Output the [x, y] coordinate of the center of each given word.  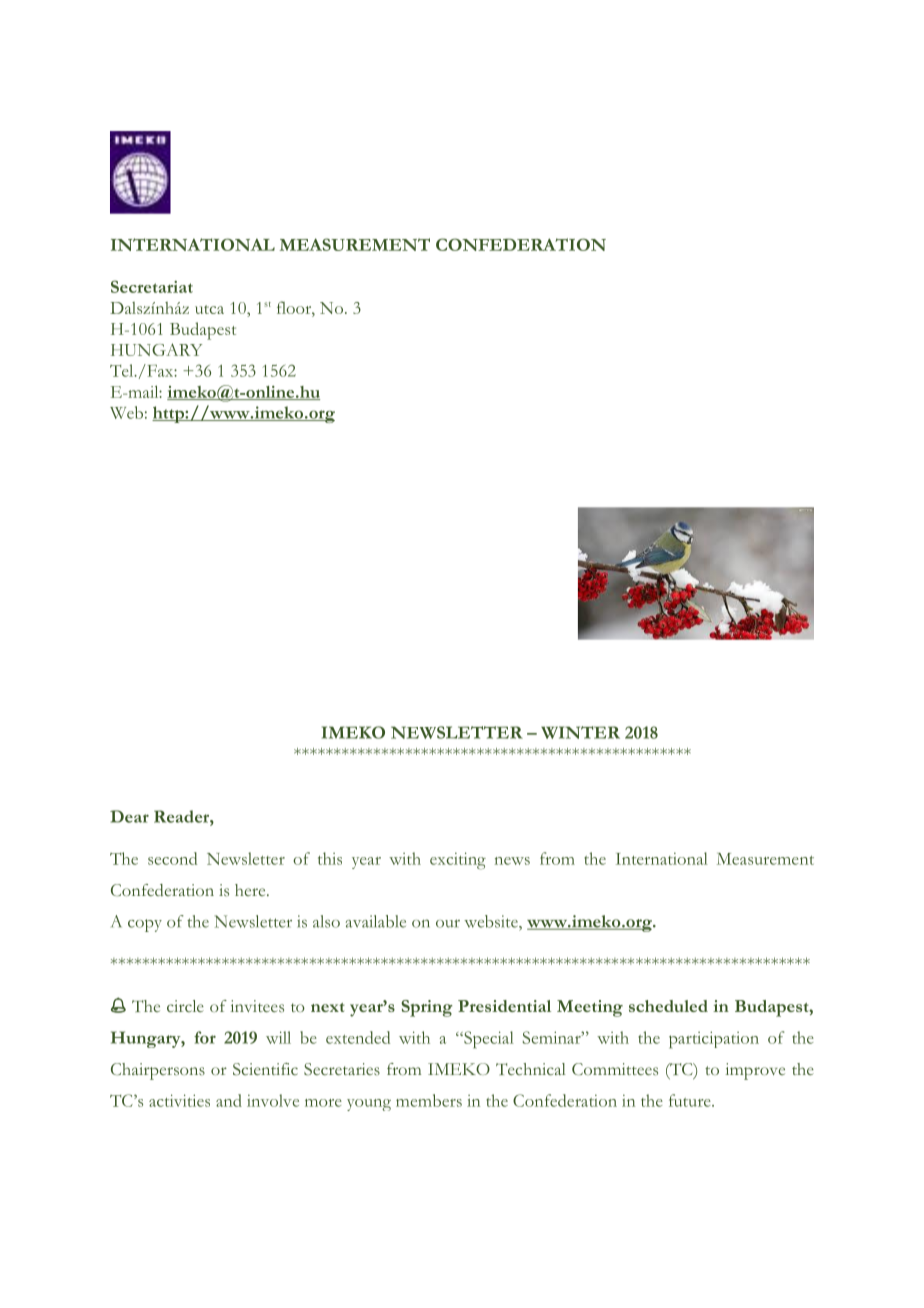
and [229, 1100]
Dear [129, 816]
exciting [458, 861]
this [330, 858]
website [492, 921]
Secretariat [152, 286]
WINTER [580, 732]
